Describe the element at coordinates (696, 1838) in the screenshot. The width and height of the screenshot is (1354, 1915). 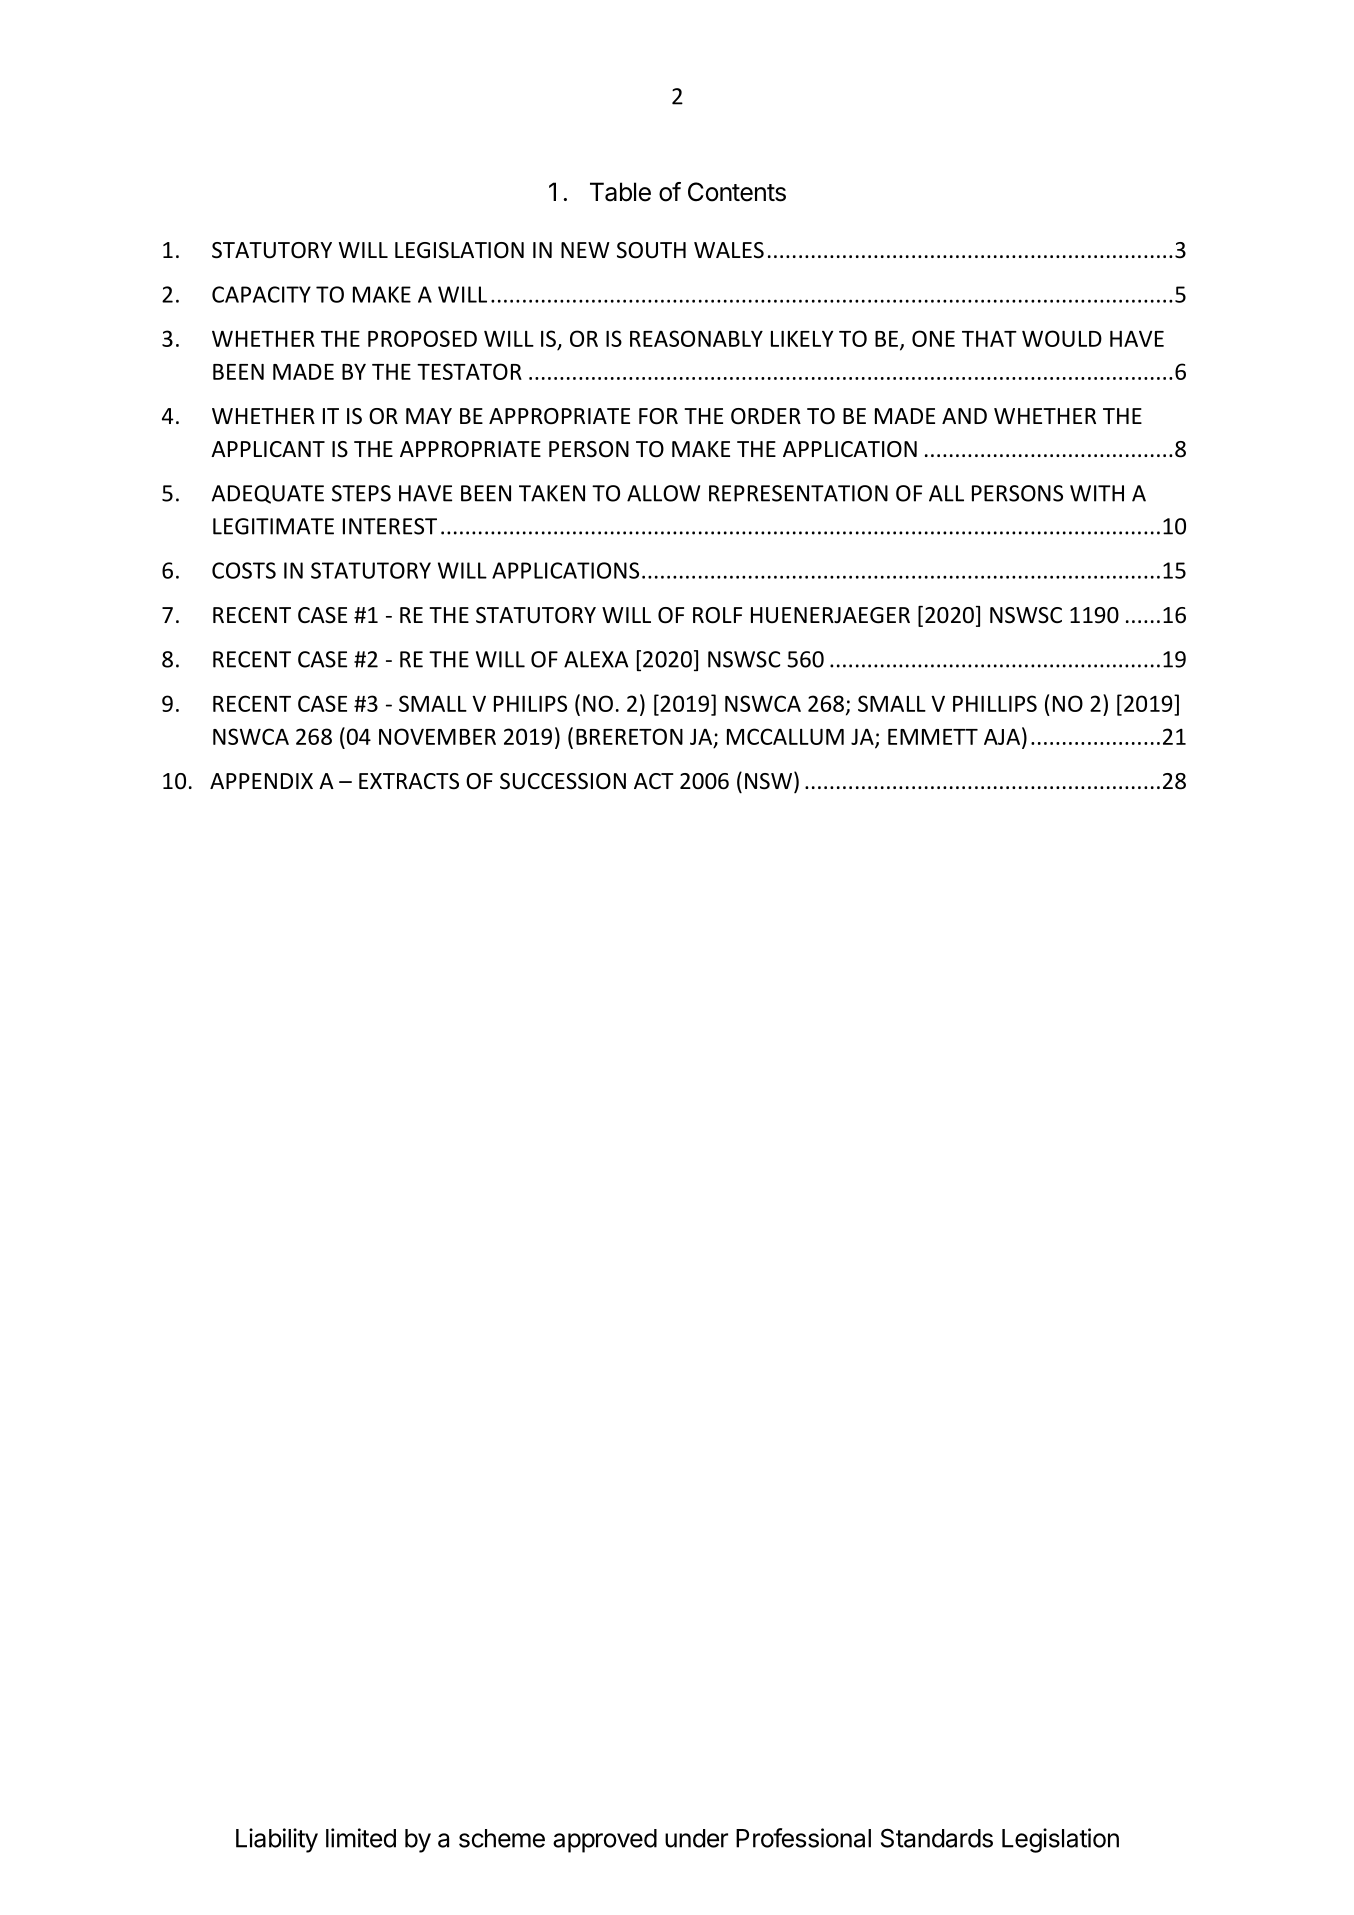
I see `under` at that location.
